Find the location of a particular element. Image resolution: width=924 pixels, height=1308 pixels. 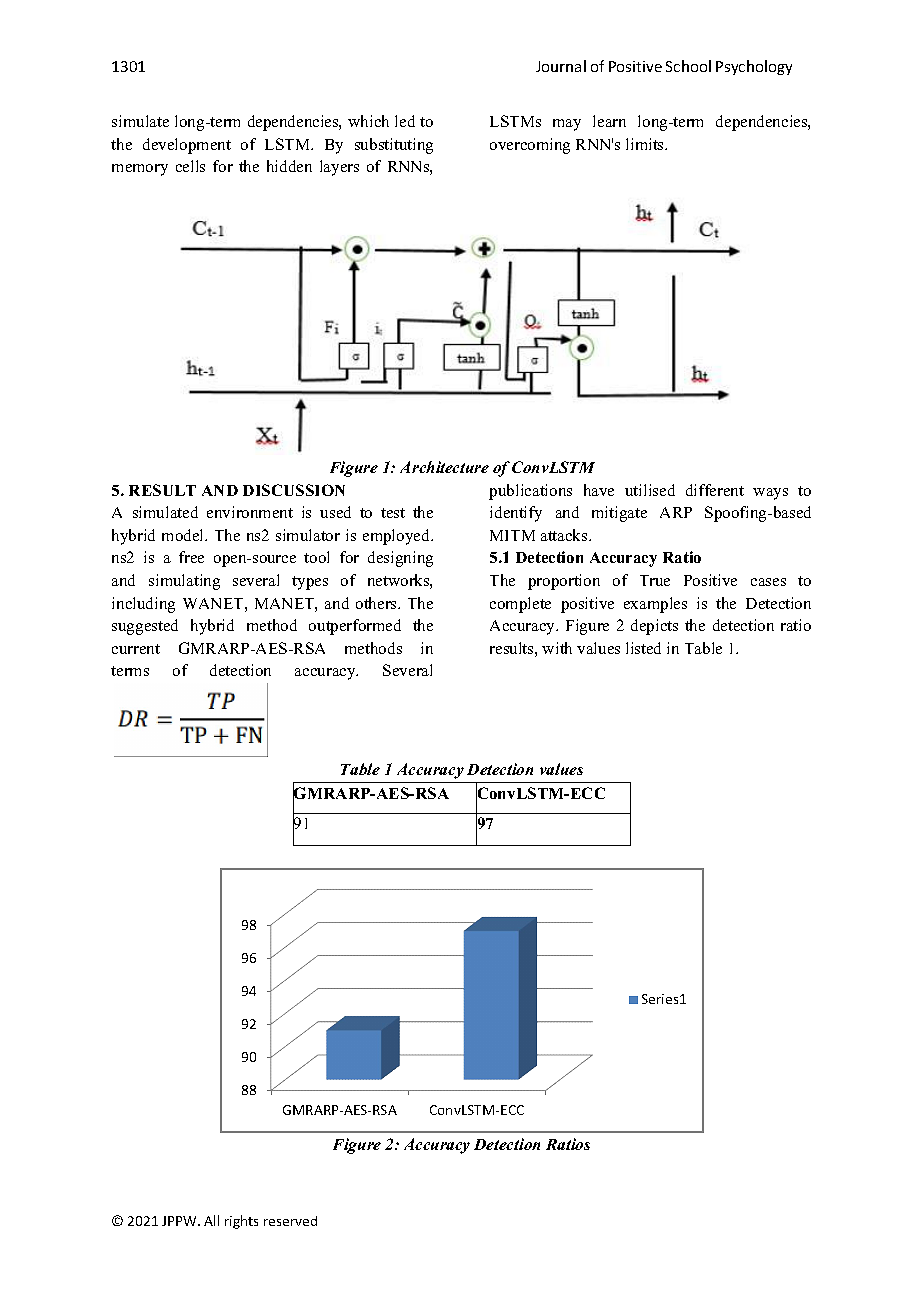

All is located at coordinates (211, 1220).
